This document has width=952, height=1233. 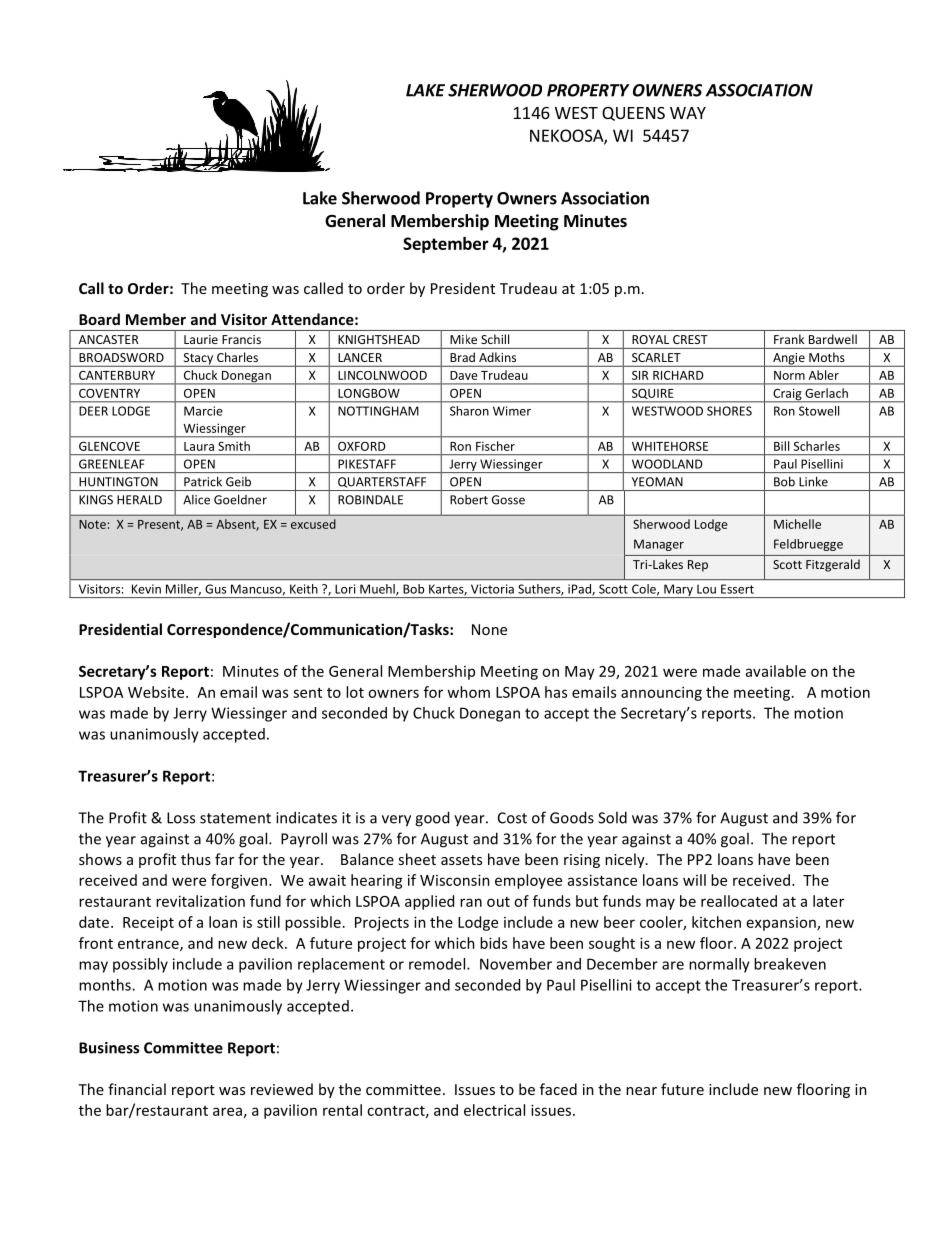 I want to click on Craig, so click(x=787, y=395).
